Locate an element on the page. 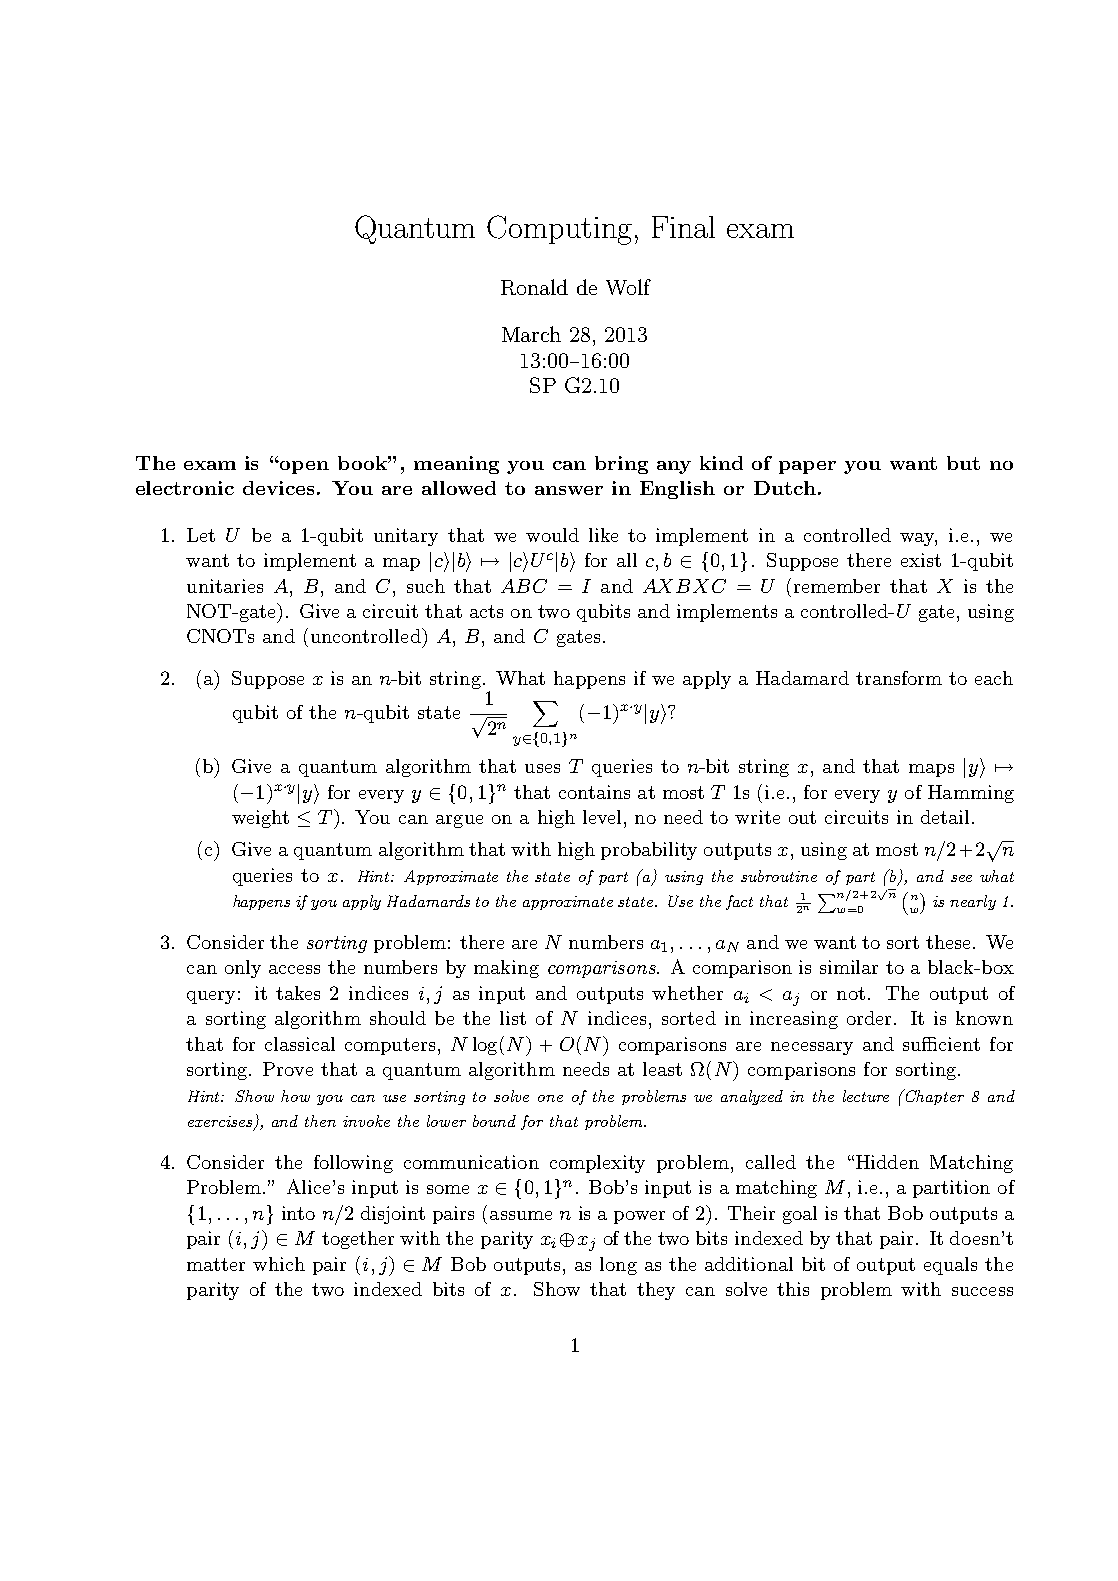 This page has width=1118, height=1581. which is located at coordinates (279, 1264).
